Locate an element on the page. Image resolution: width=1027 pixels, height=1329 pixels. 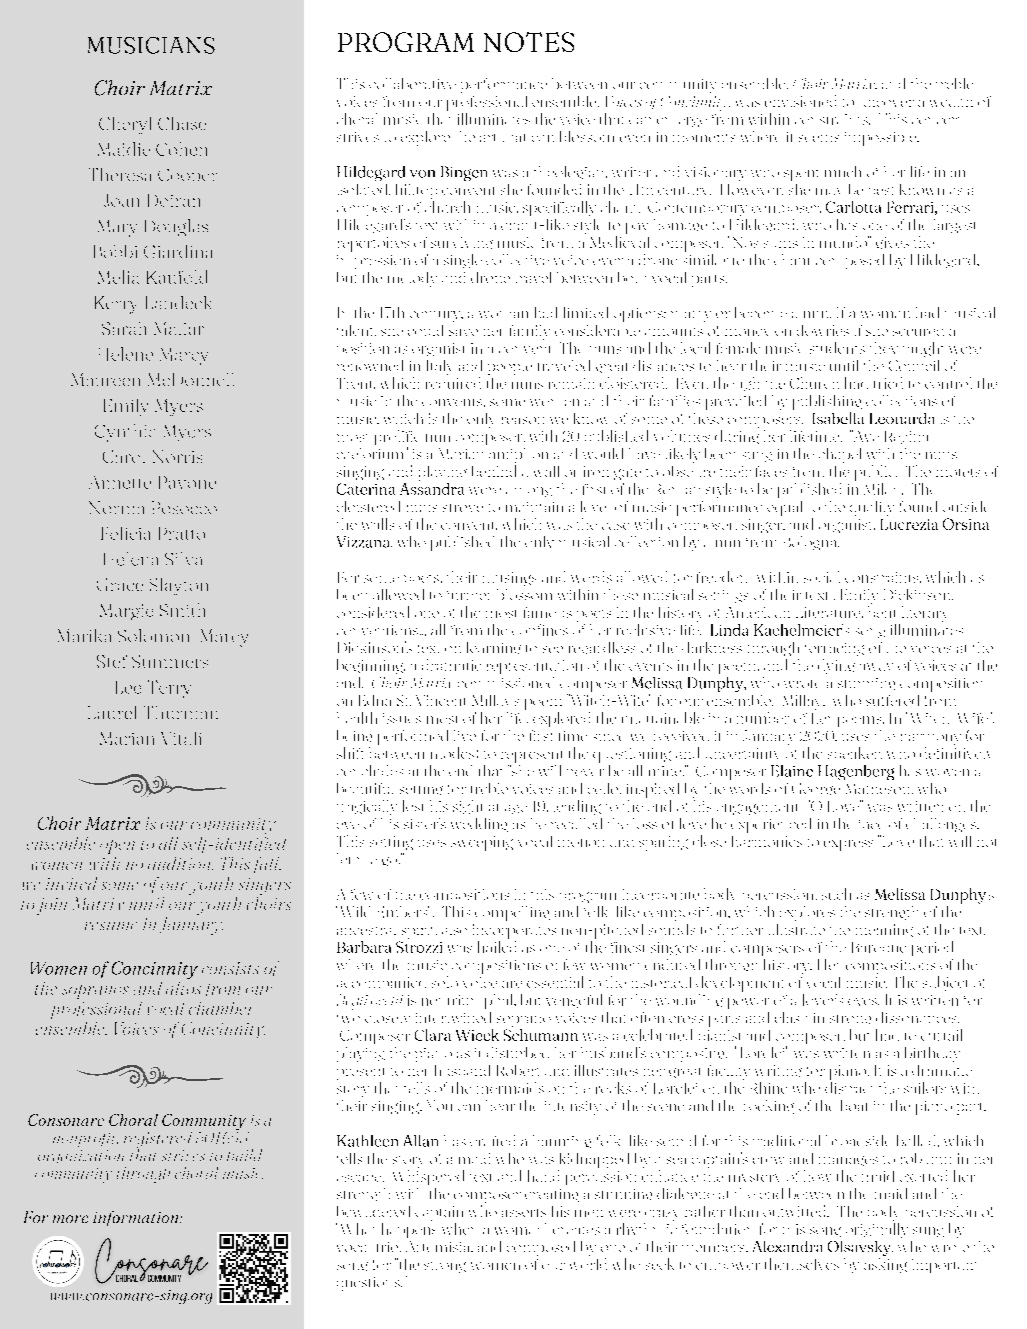
Summers is located at coordinates (170, 661).
